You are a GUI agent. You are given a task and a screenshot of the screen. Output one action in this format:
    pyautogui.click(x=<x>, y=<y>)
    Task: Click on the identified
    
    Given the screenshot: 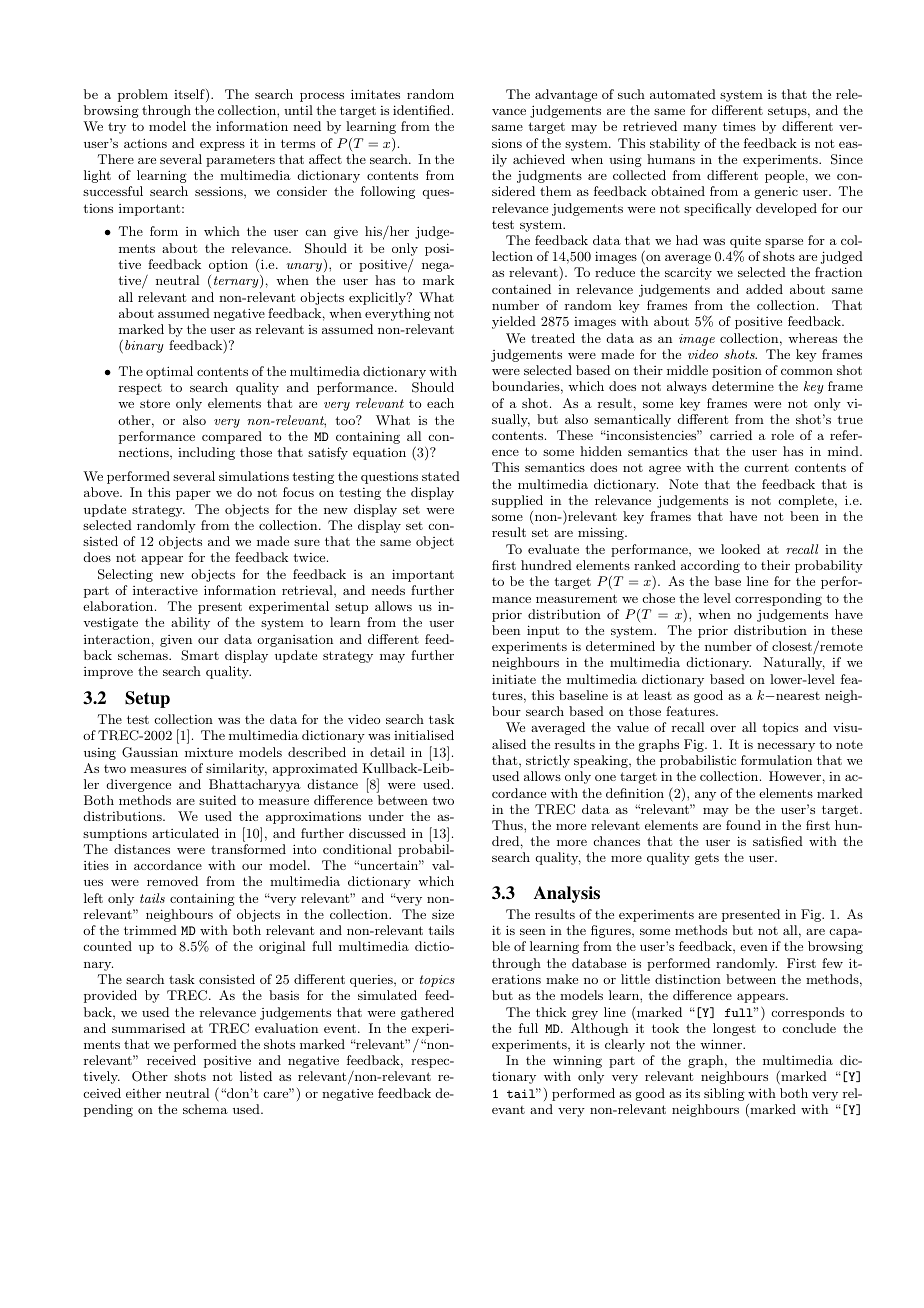 What is the action you would take?
    pyautogui.click(x=423, y=110)
